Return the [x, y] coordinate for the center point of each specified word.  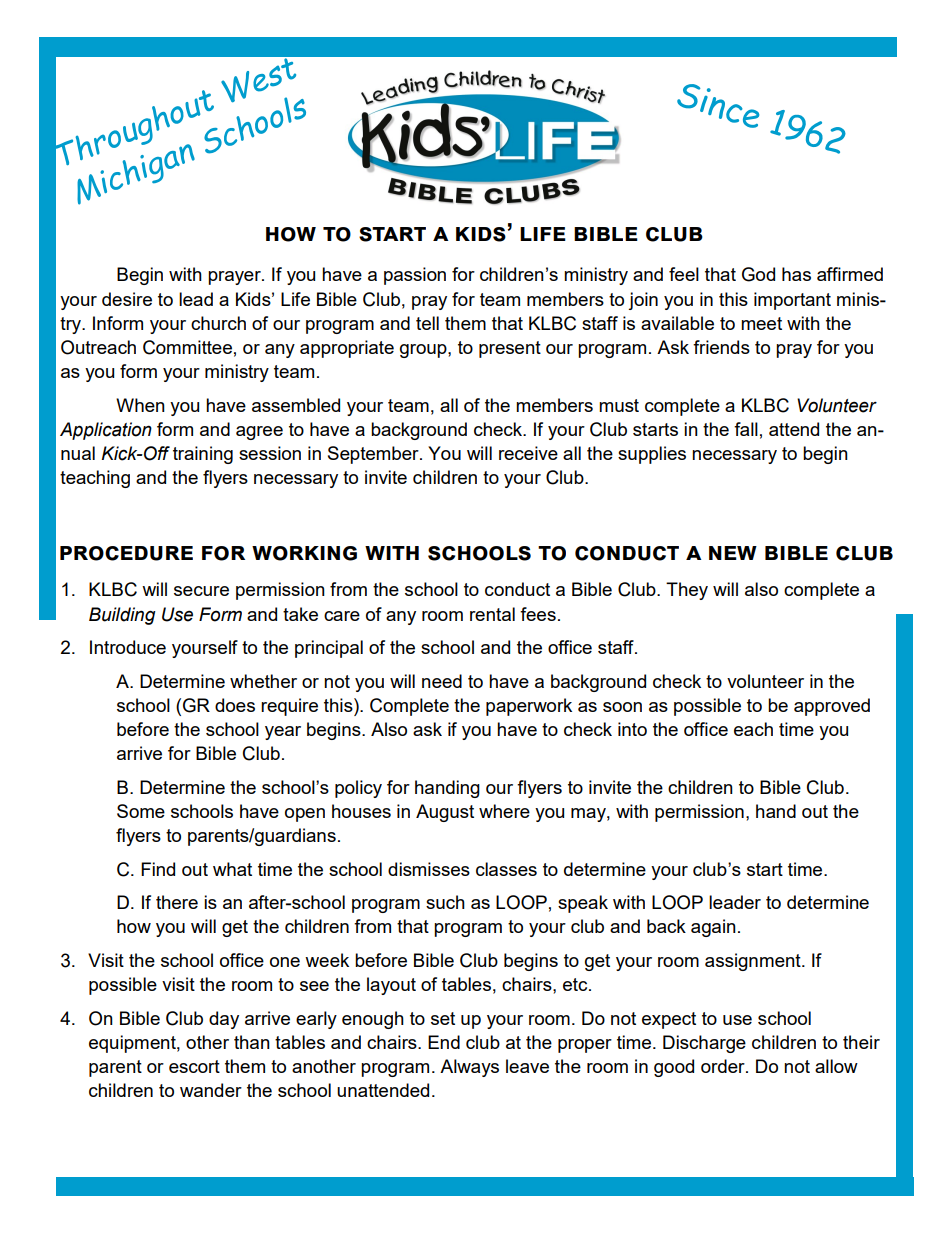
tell [427, 323]
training [203, 455]
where [504, 811]
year [283, 733]
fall [746, 429]
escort [194, 1066]
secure [201, 591]
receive [528, 453]
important [792, 301]
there [177, 902]
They [687, 591]
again [713, 928]
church [218, 323]
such [445, 902]
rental [492, 614]
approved [832, 707]
